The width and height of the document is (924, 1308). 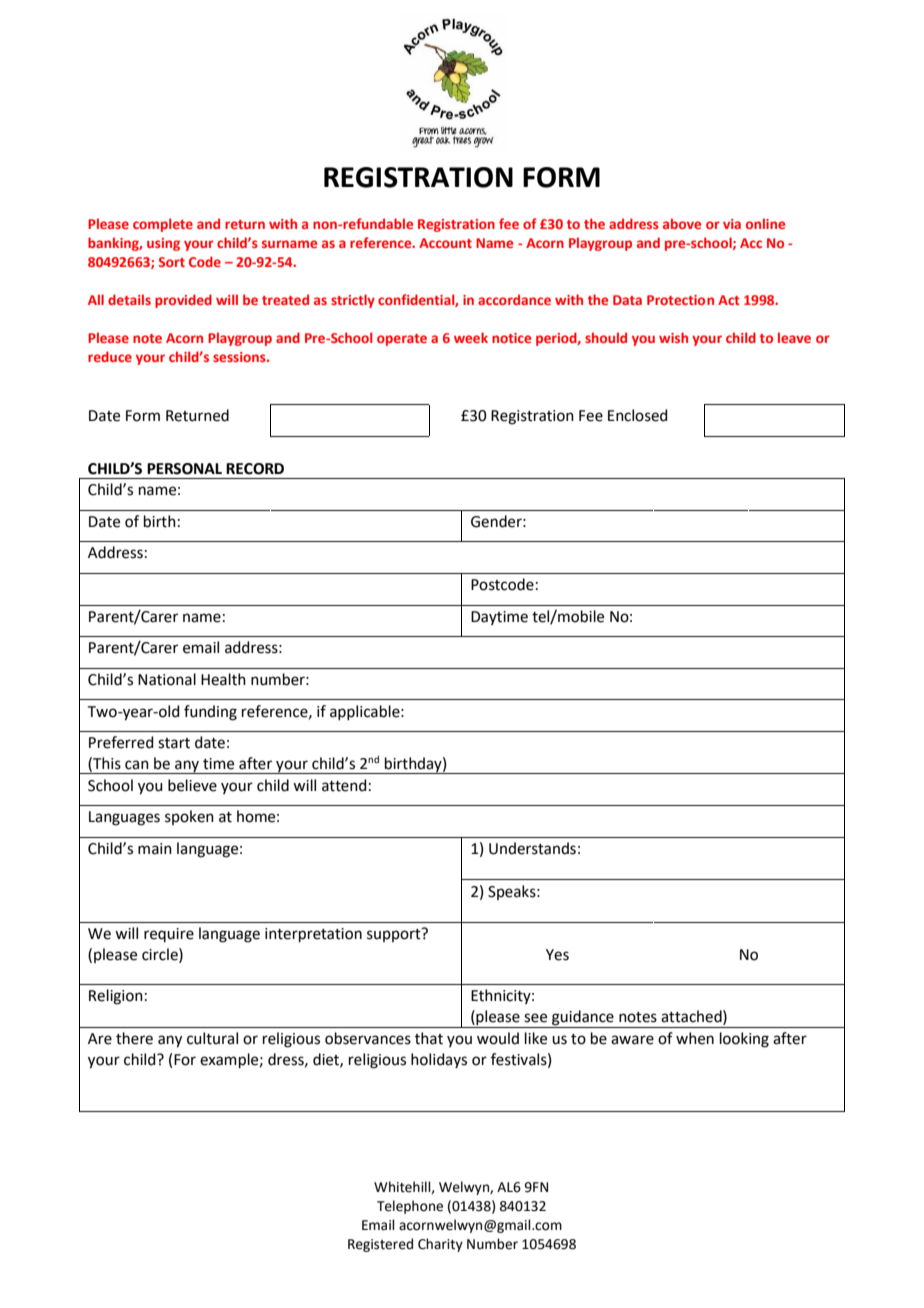 What do you see at coordinates (732, 224) in the document?
I see `via` at bounding box center [732, 224].
